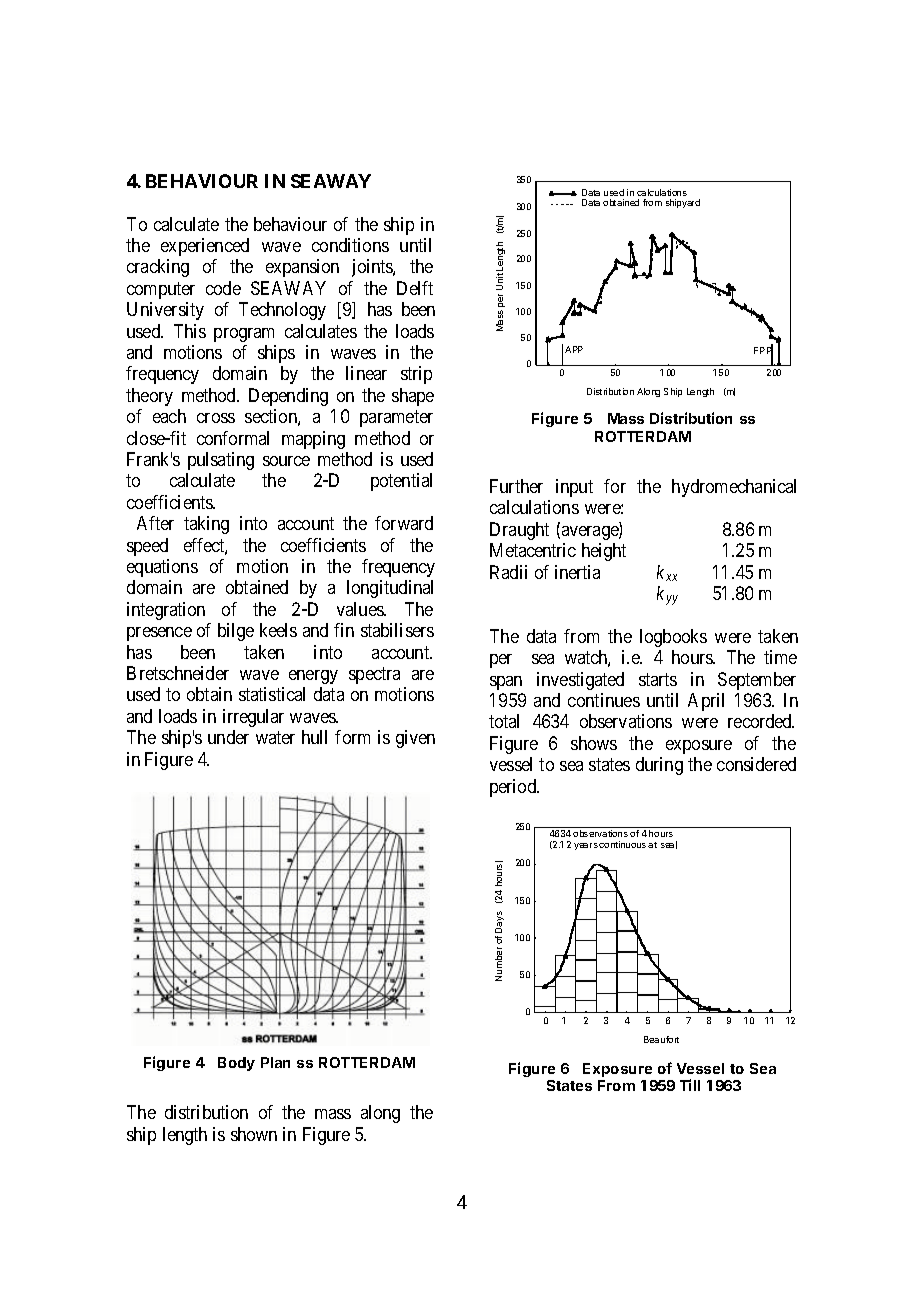  Describe the element at coordinates (586, 846) in the document. I see `years` at that location.
